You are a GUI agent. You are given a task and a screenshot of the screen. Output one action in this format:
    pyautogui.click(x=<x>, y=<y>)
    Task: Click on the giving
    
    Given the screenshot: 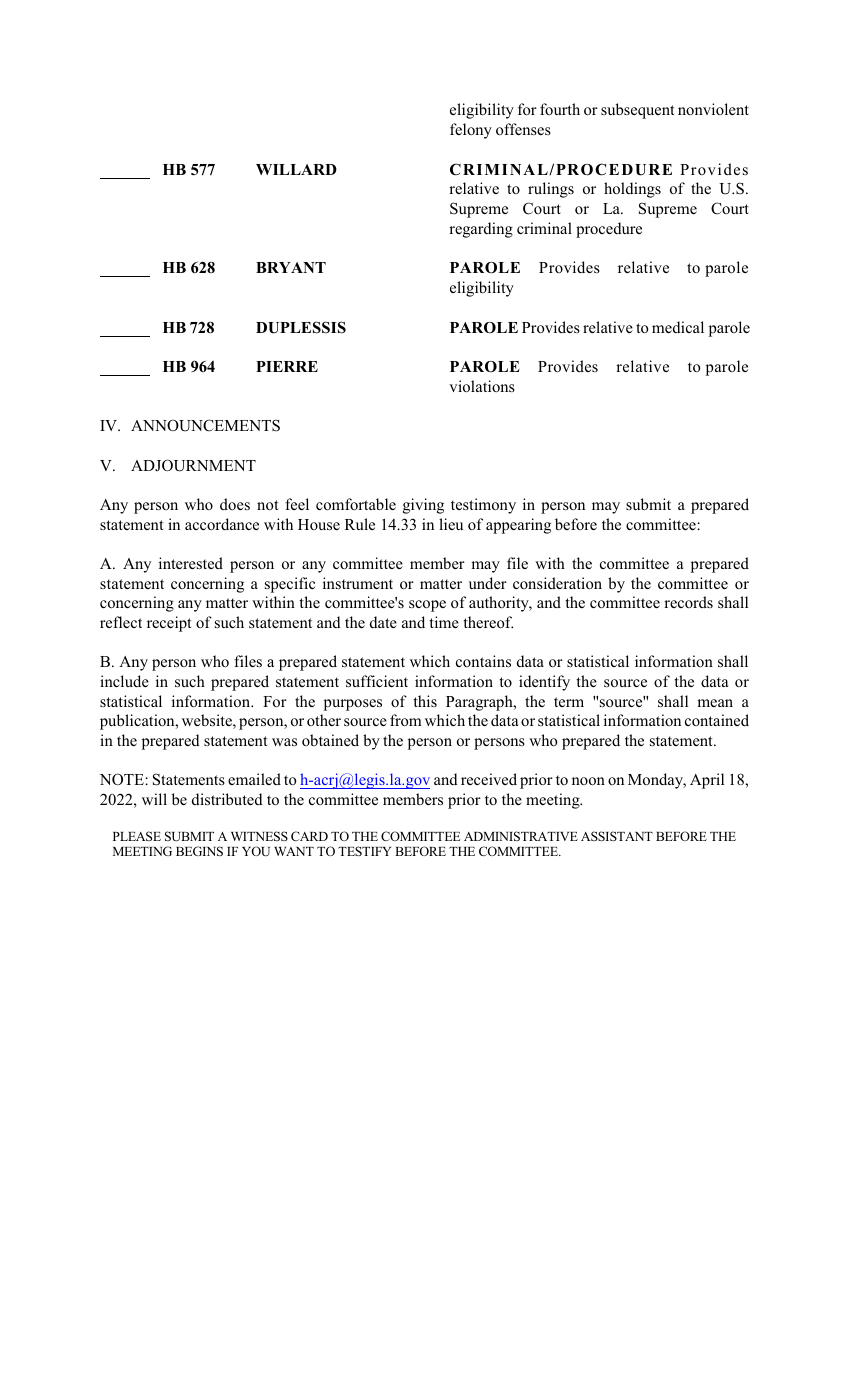 What is the action you would take?
    pyautogui.click(x=423, y=506)
